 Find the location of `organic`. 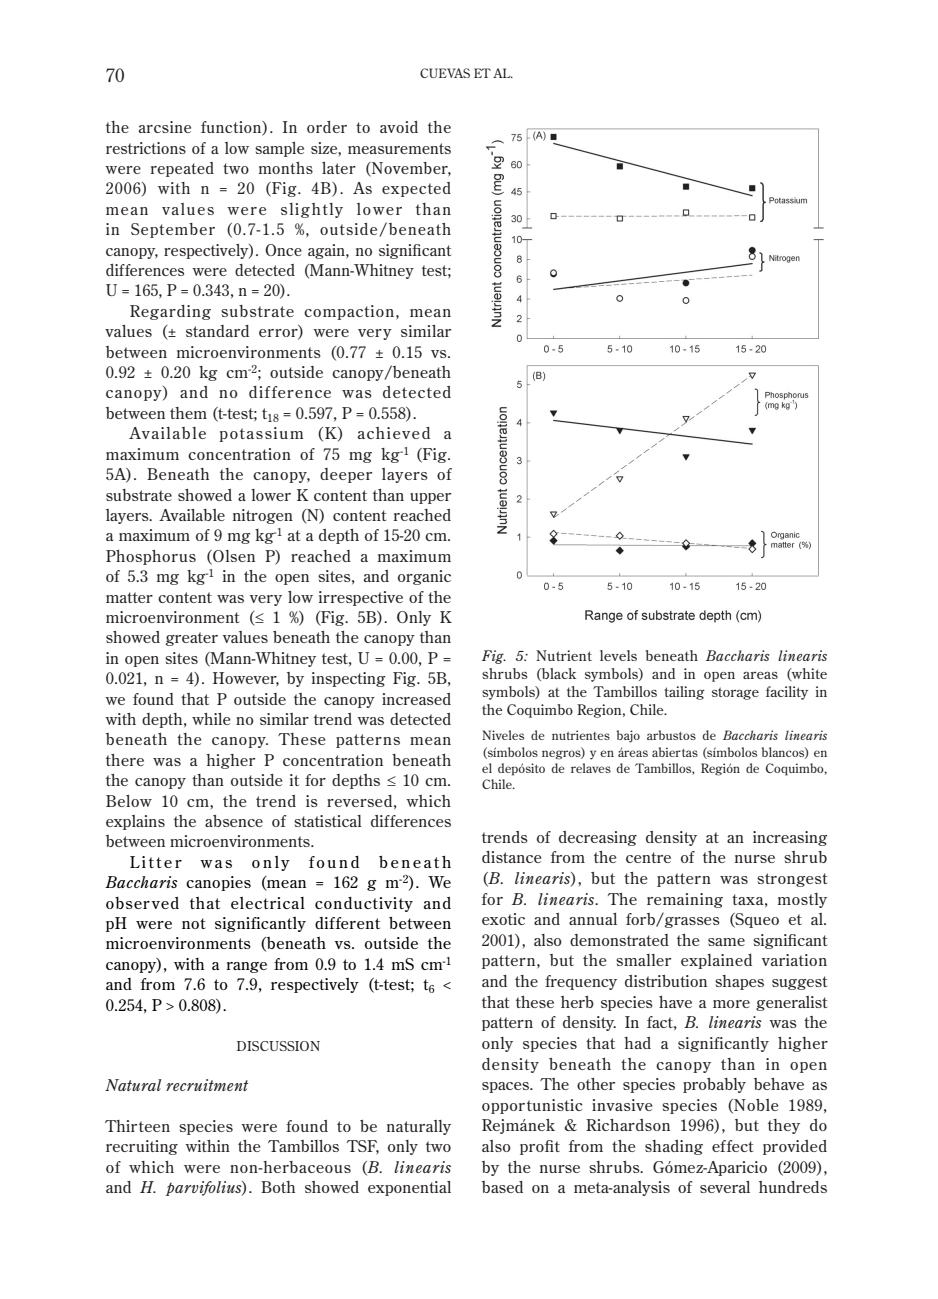

organic is located at coordinates (424, 577).
